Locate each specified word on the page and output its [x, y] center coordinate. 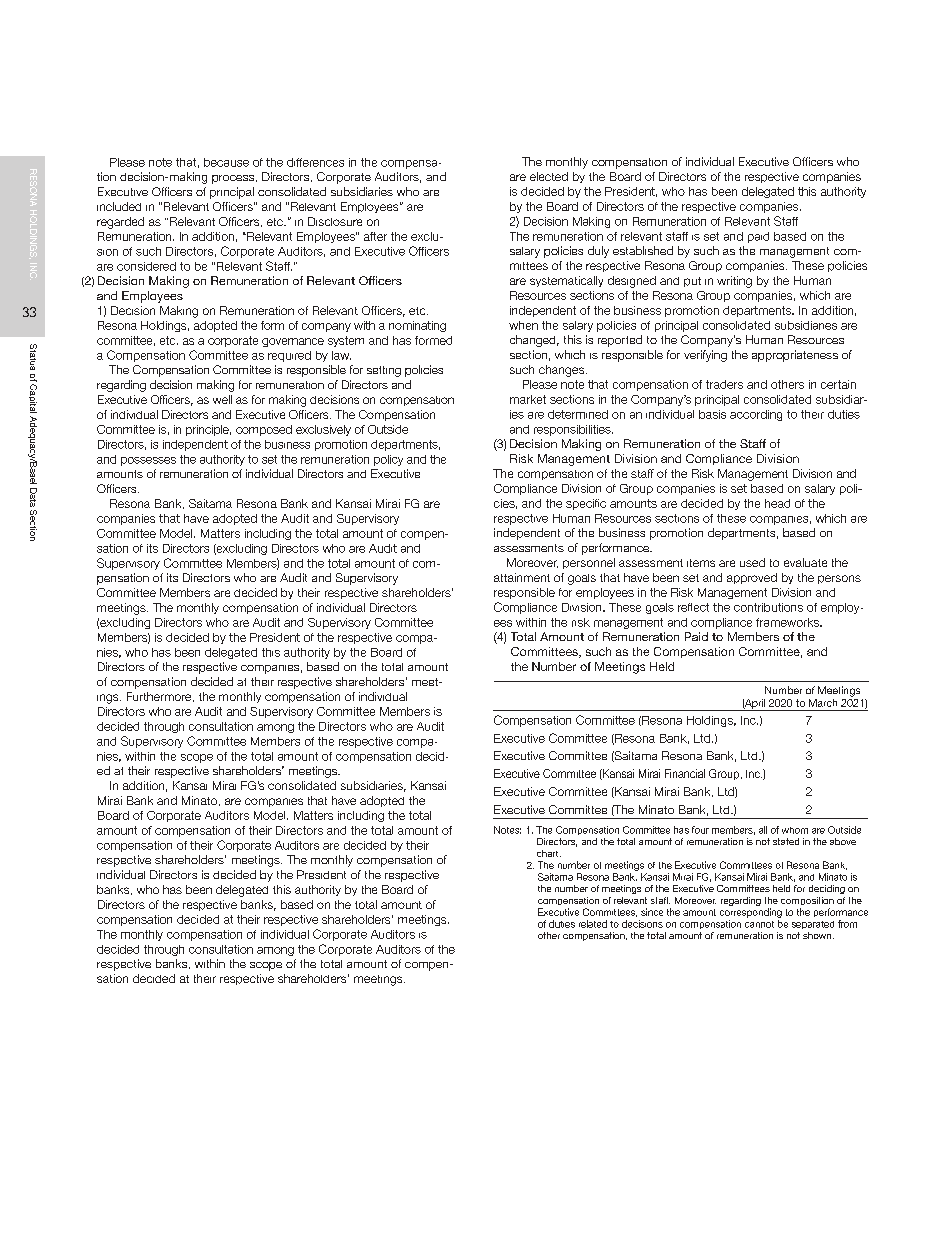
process [234, 179]
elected [549, 176]
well [222, 399]
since [652, 912]
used [752, 562]
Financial [685, 773]
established [643, 250]
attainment [522, 577]
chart [549, 853]
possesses [148, 461]
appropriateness [795, 356]
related [593, 924]
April [754, 705]
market [528, 399]
